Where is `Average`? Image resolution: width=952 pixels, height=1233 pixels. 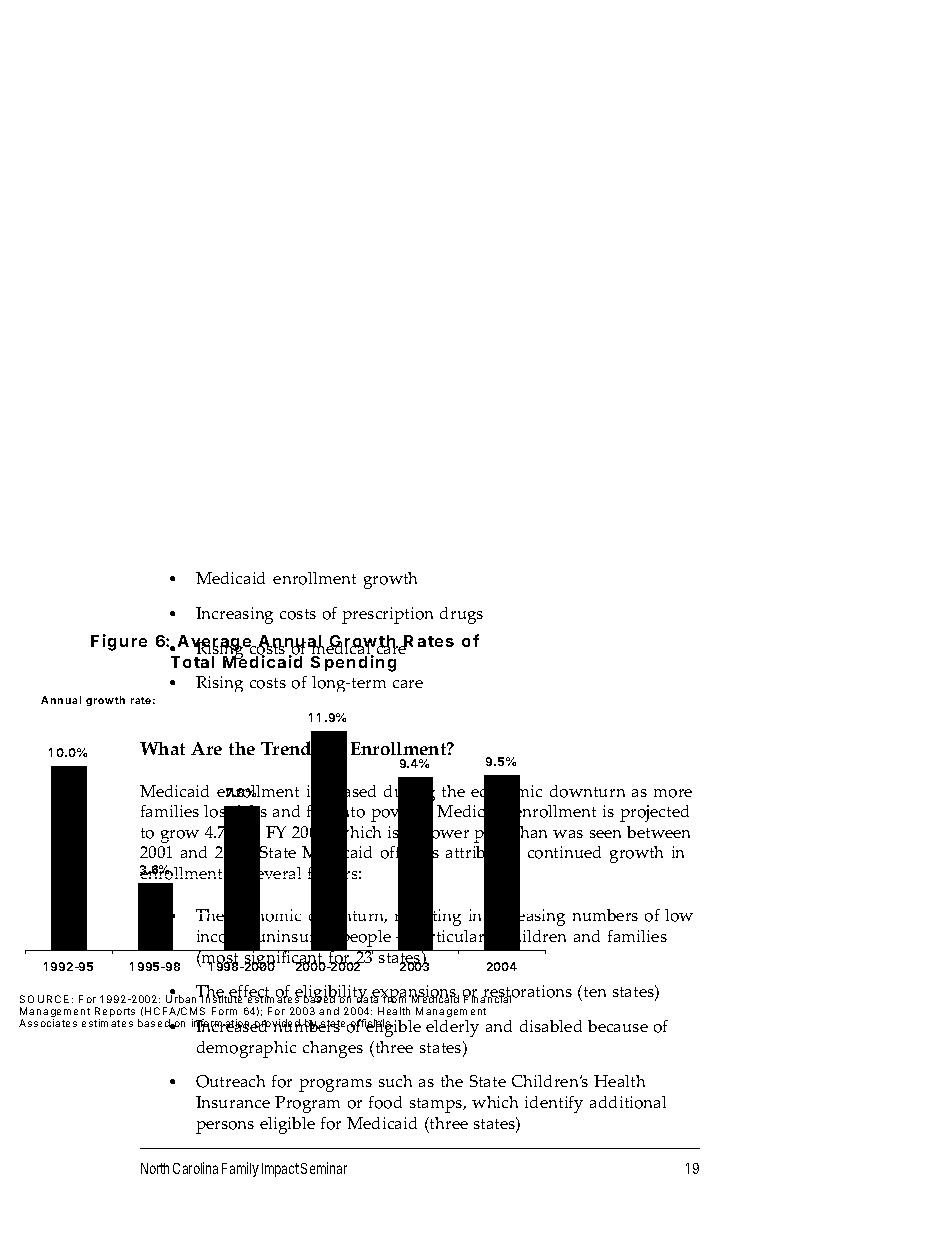
Average is located at coordinates (216, 644).
